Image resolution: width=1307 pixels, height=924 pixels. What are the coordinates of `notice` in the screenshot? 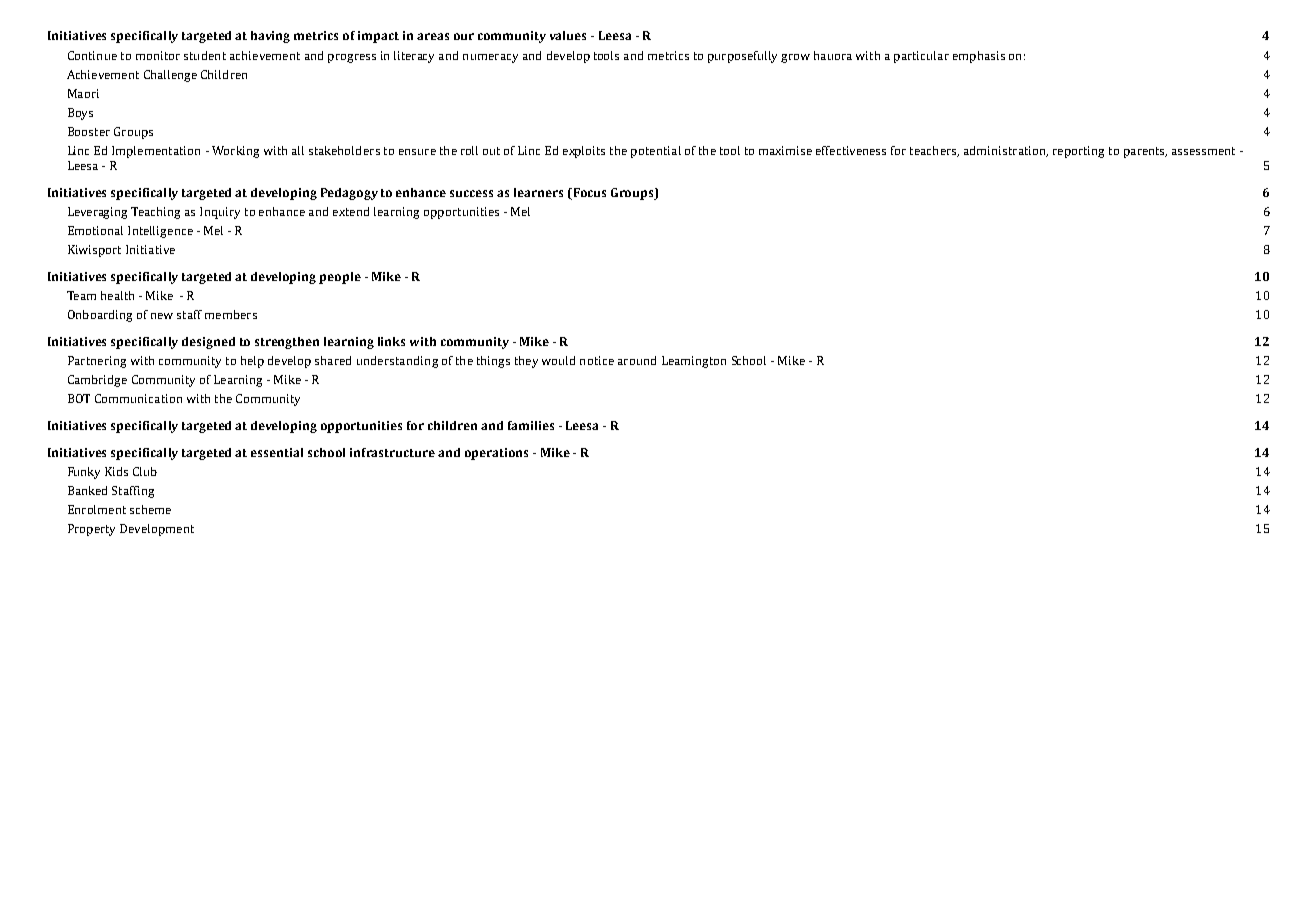 It's located at (597, 360).
